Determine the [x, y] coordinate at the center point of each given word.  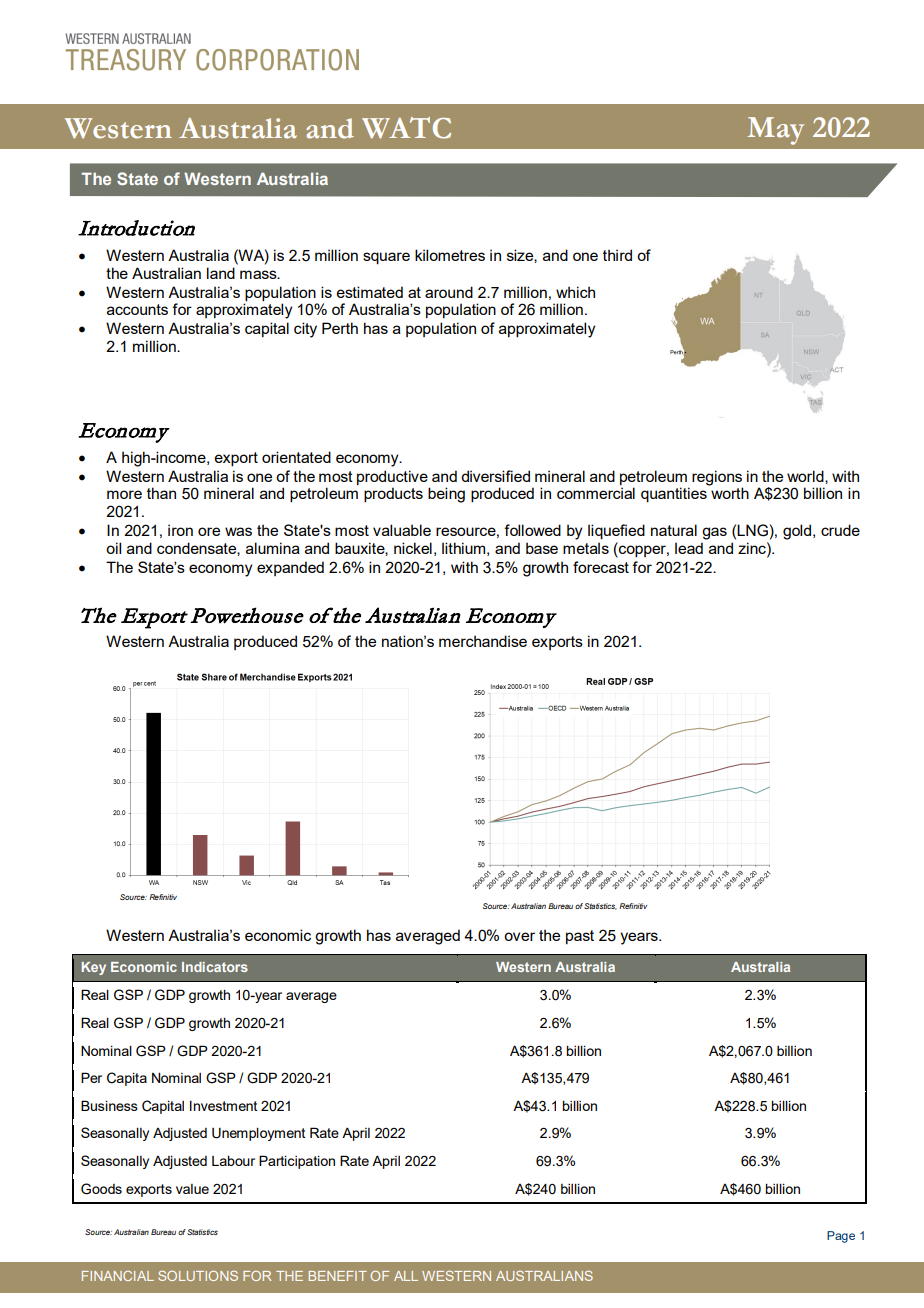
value [192, 1189]
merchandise [483, 641]
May [775, 131]
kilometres [450, 255]
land [221, 273]
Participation [297, 1162]
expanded [290, 568]
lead [689, 548]
